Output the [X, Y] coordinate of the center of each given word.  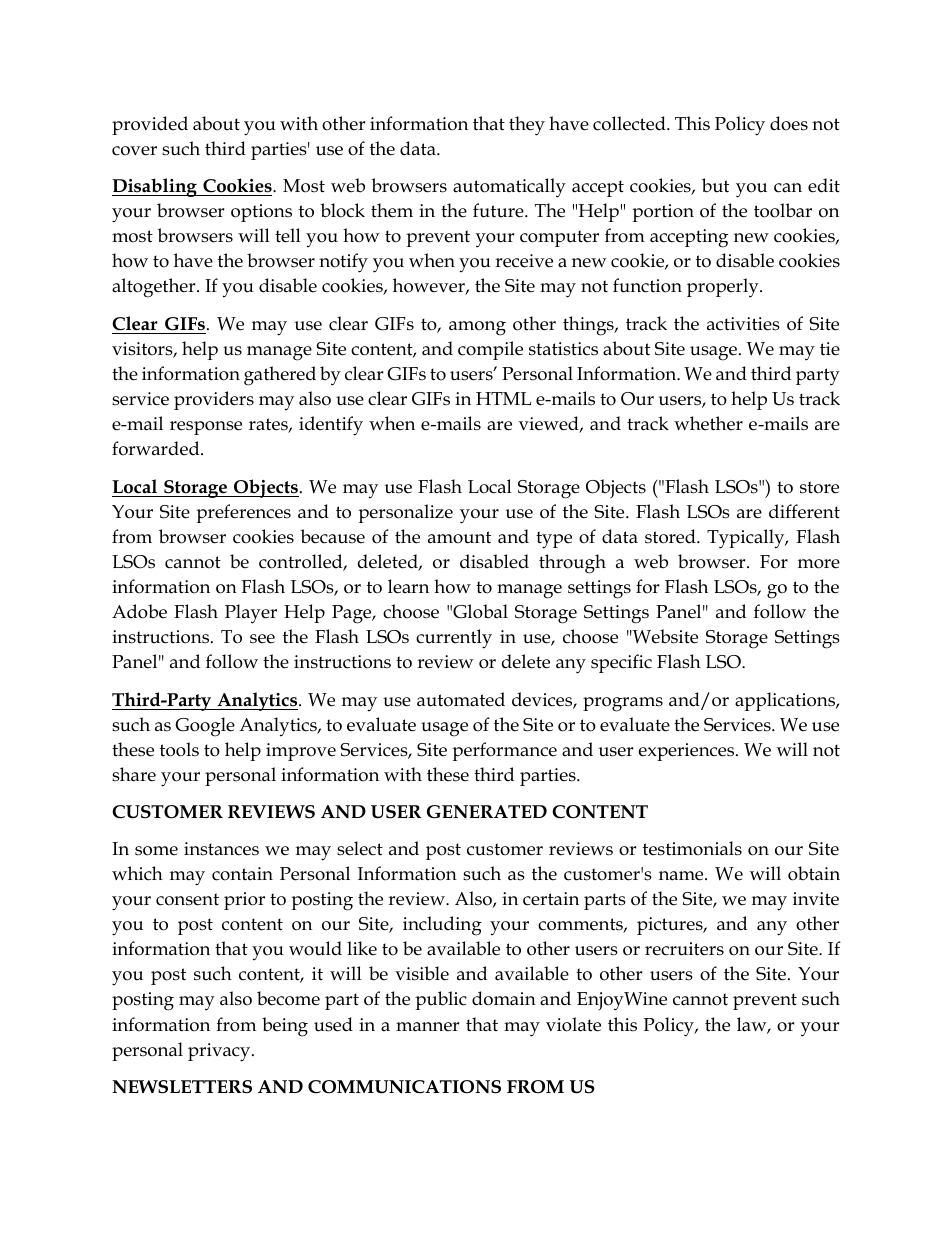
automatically [509, 188]
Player [251, 614]
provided [150, 125]
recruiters [684, 949]
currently [454, 639]
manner [427, 1027]
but [715, 185]
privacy [220, 1052]
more [819, 564]
